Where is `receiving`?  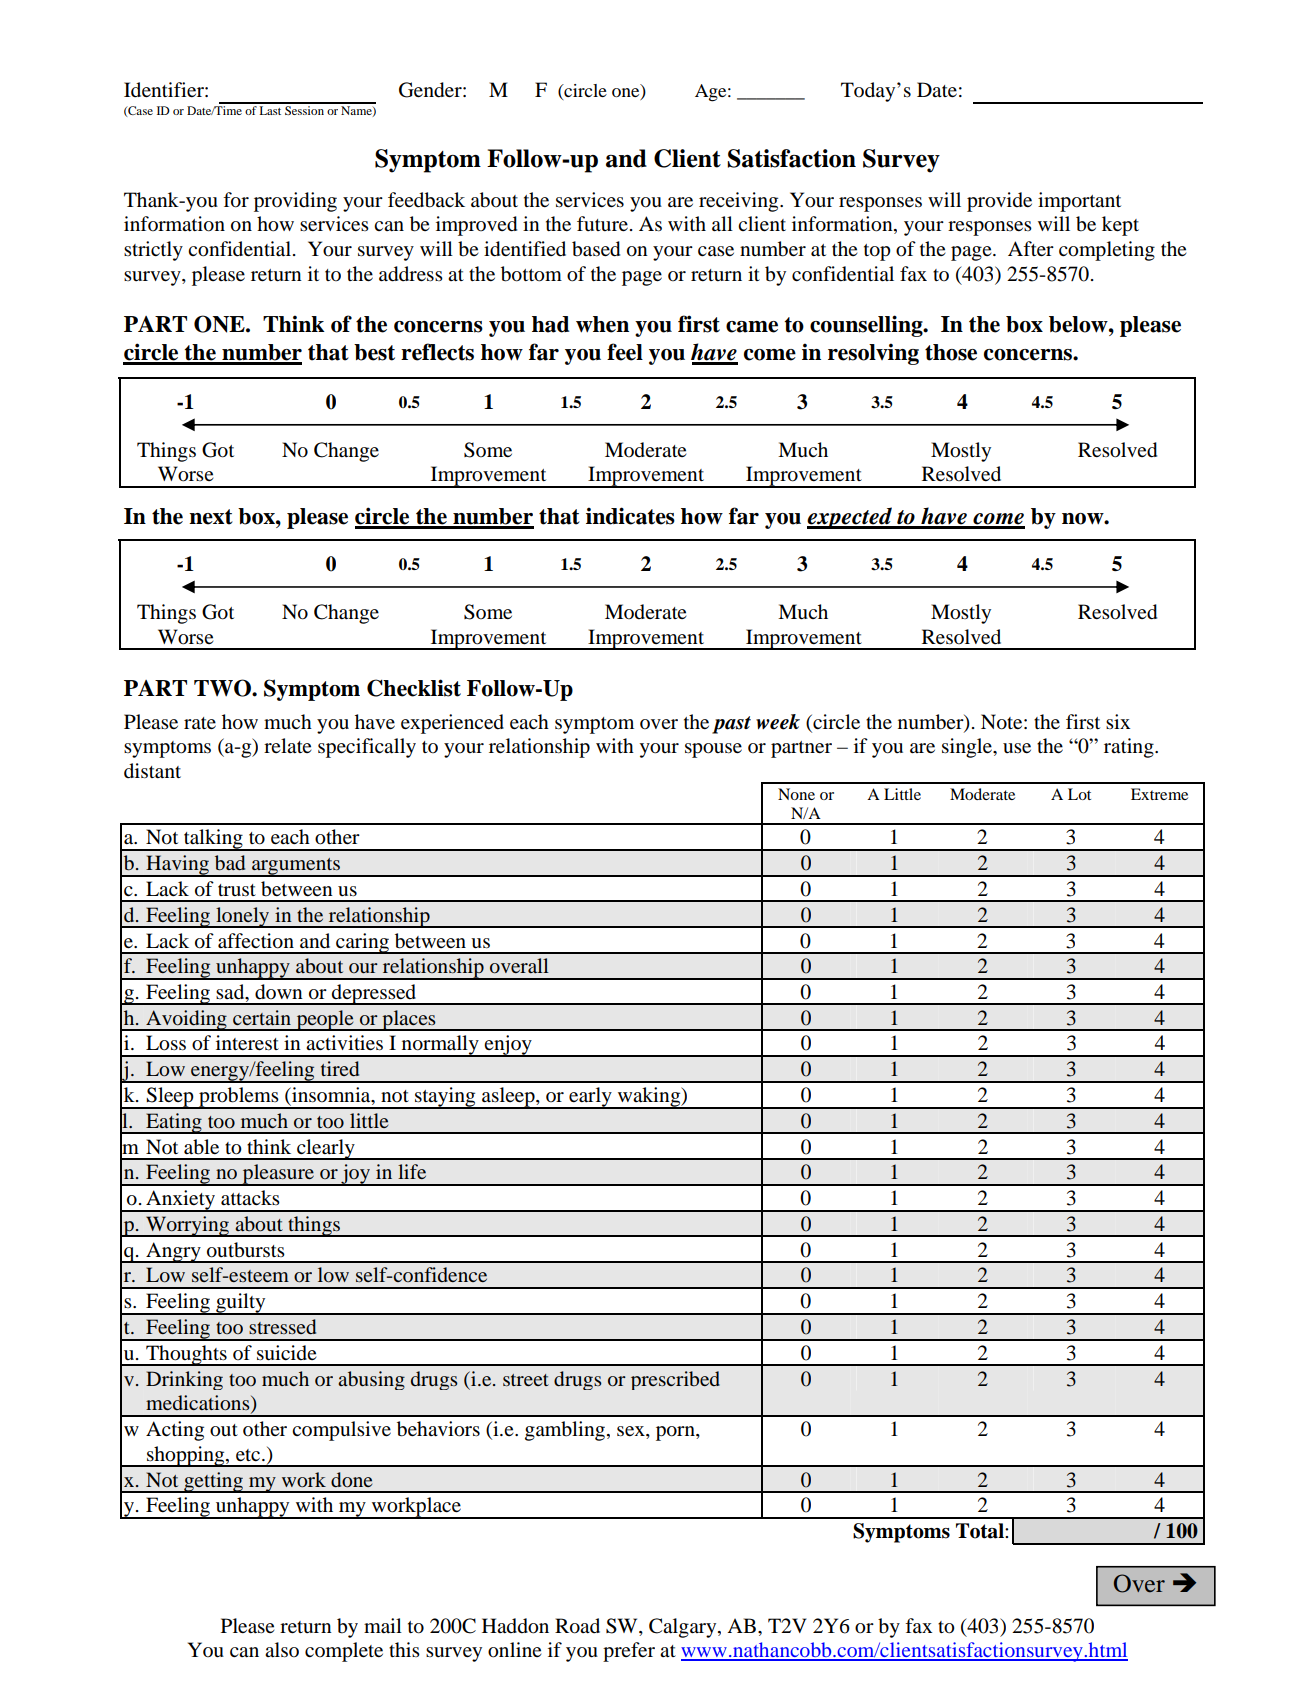
receiving is located at coordinates (740, 202).
